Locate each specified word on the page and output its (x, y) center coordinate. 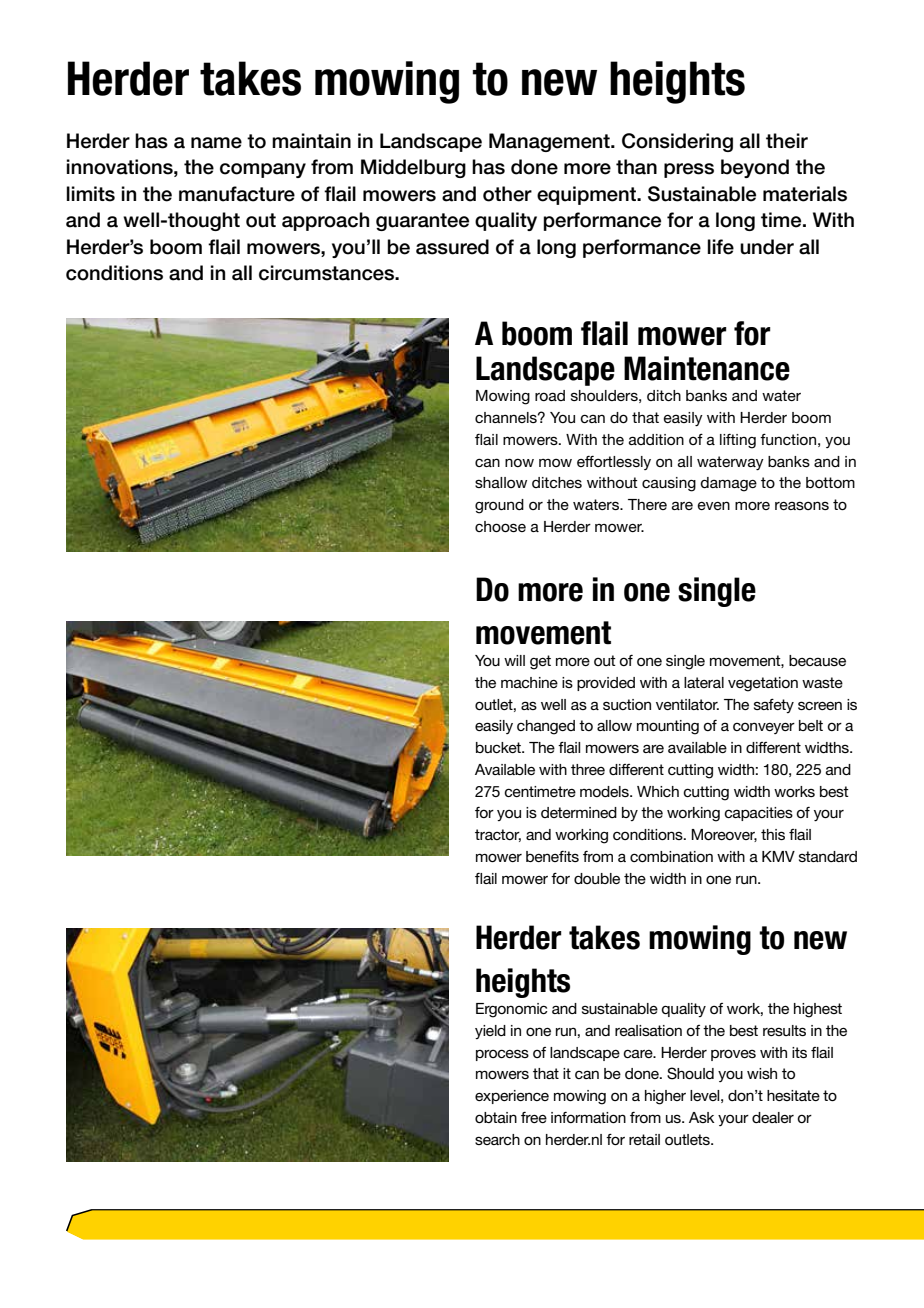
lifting (738, 441)
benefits (552, 856)
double (597, 878)
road (550, 395)
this (773, 834)
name (216, 143)
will (514, 660)
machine (529, 682)
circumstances (328, 273)
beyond (755, 168)
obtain (496, 1117)
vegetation (763, 684)
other (507, 194)
